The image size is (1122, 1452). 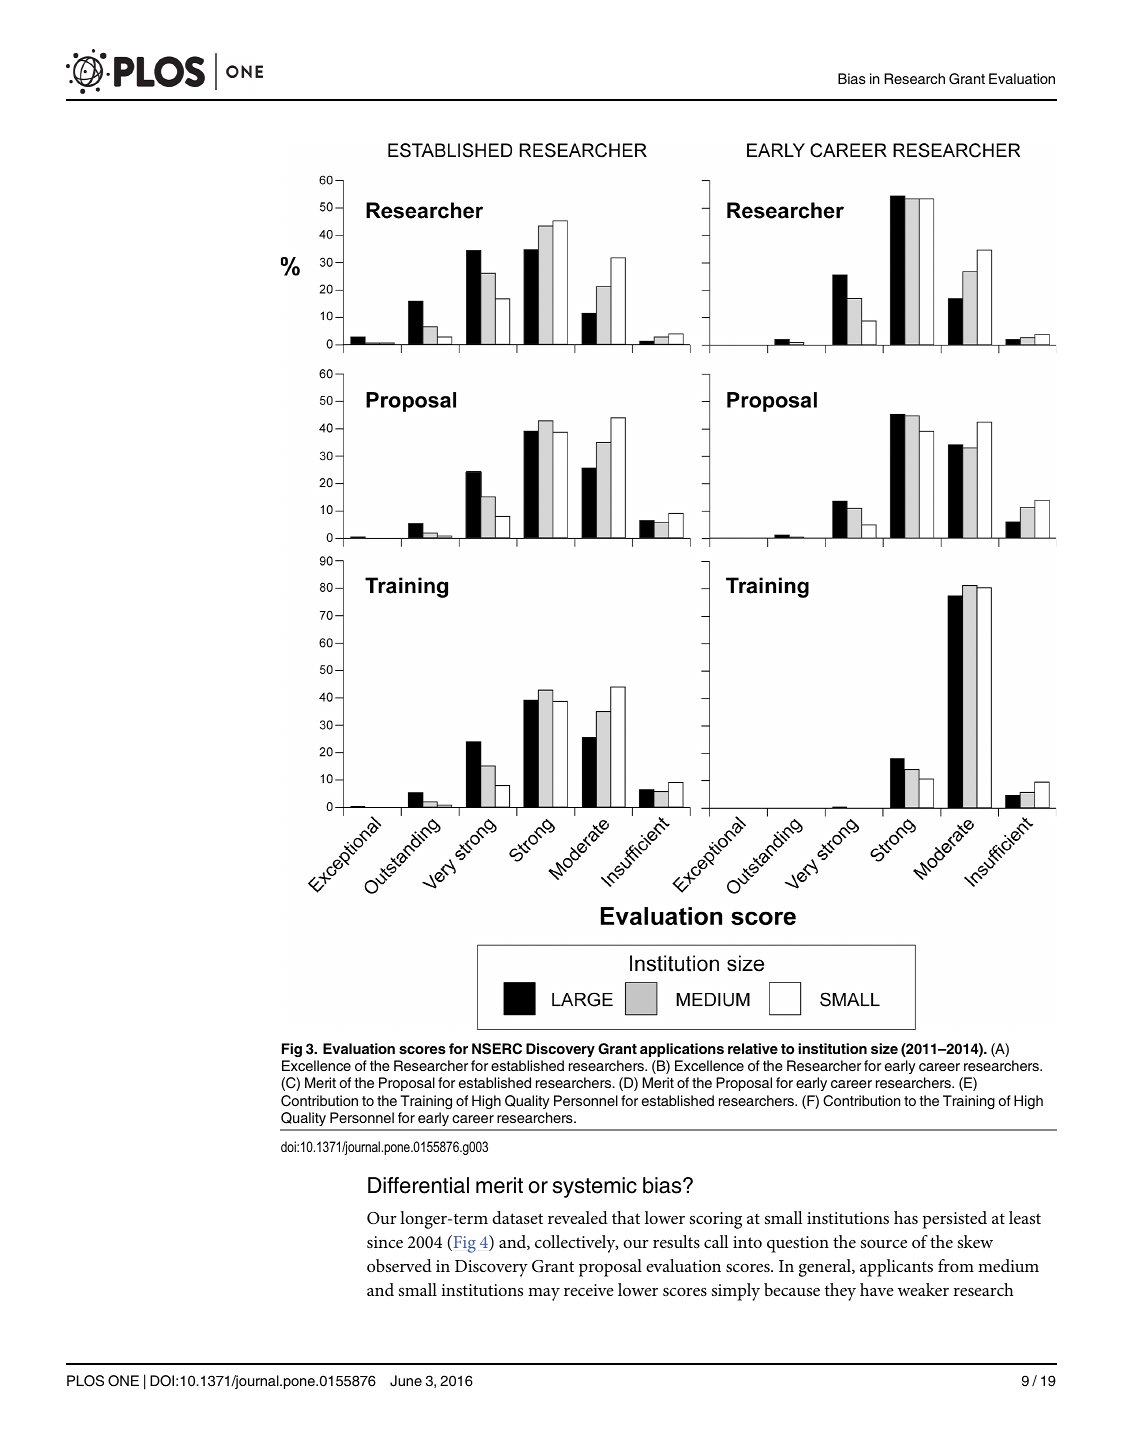 I want to click on has, so click(x=906, y=1217).
